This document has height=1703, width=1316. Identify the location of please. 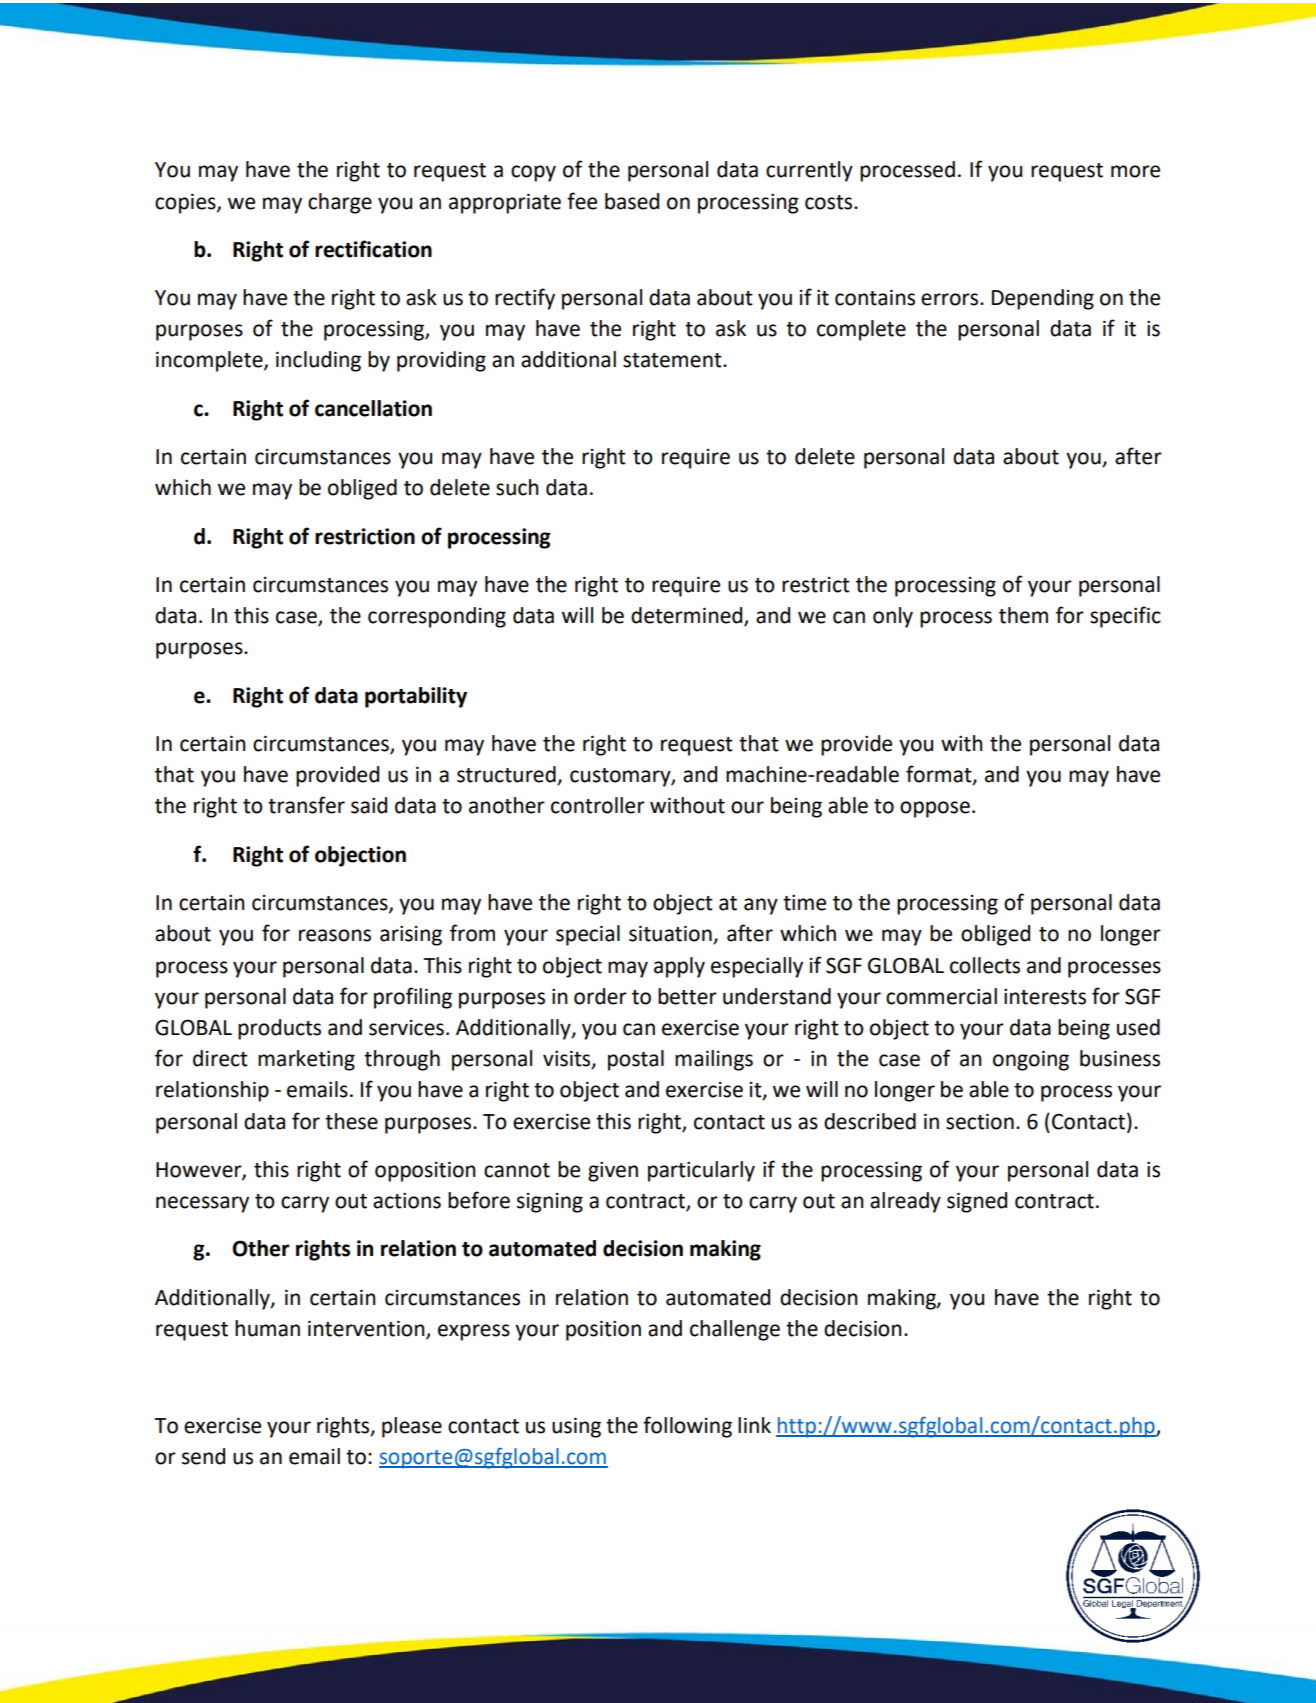
(412, 1427).
